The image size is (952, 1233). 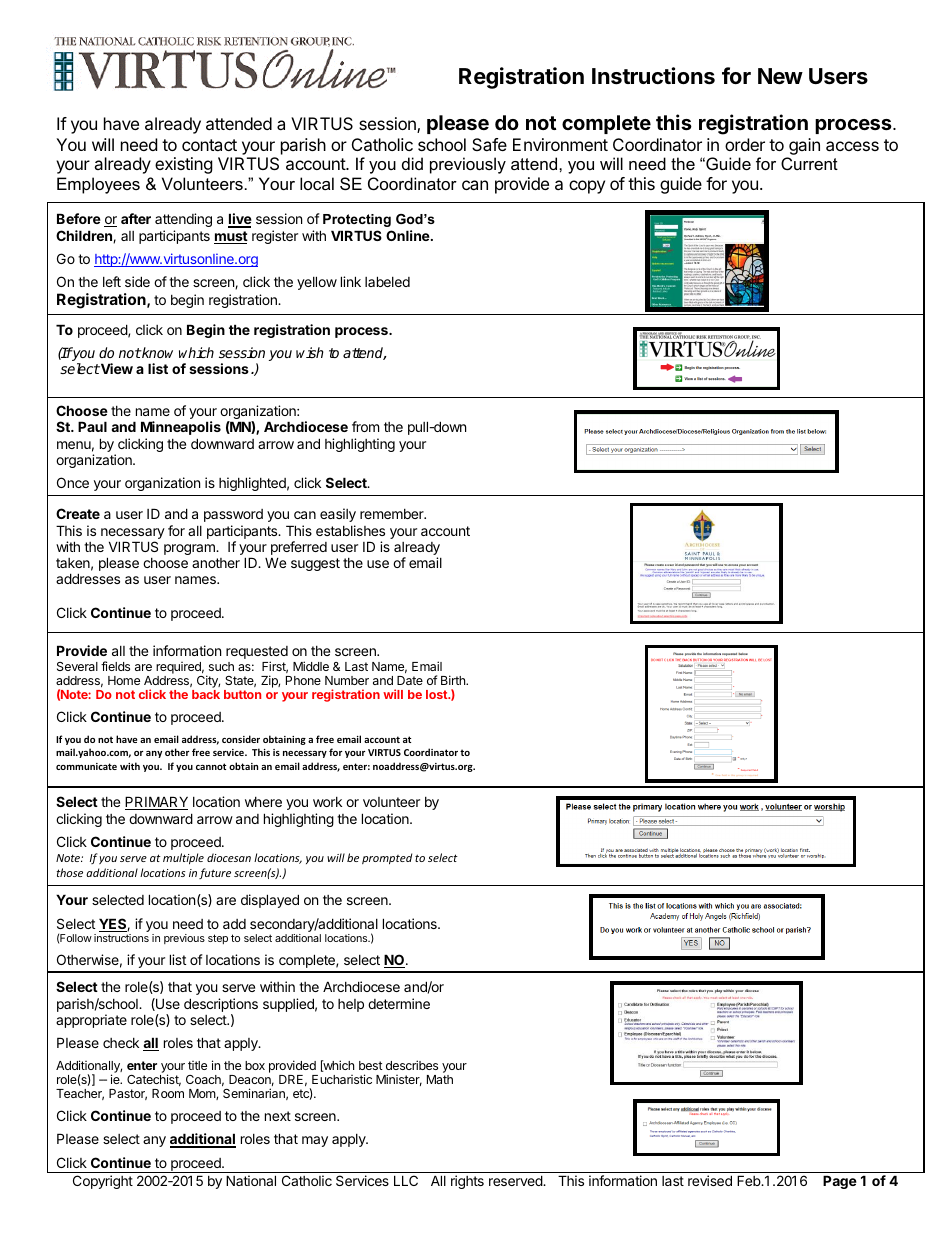 I want to click on from, so click(x=365, y=426).
